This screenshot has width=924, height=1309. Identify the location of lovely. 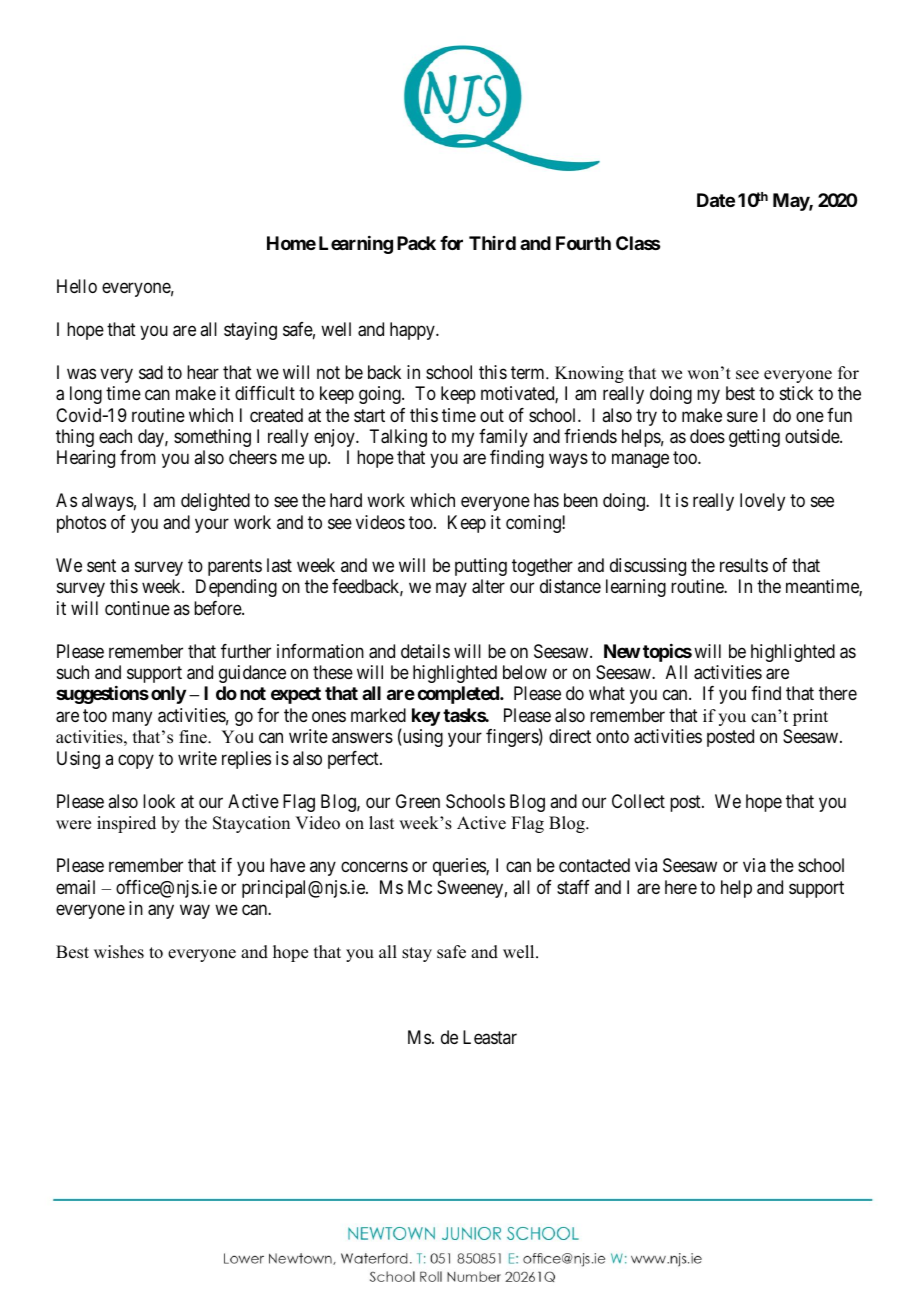
(762, 502).
